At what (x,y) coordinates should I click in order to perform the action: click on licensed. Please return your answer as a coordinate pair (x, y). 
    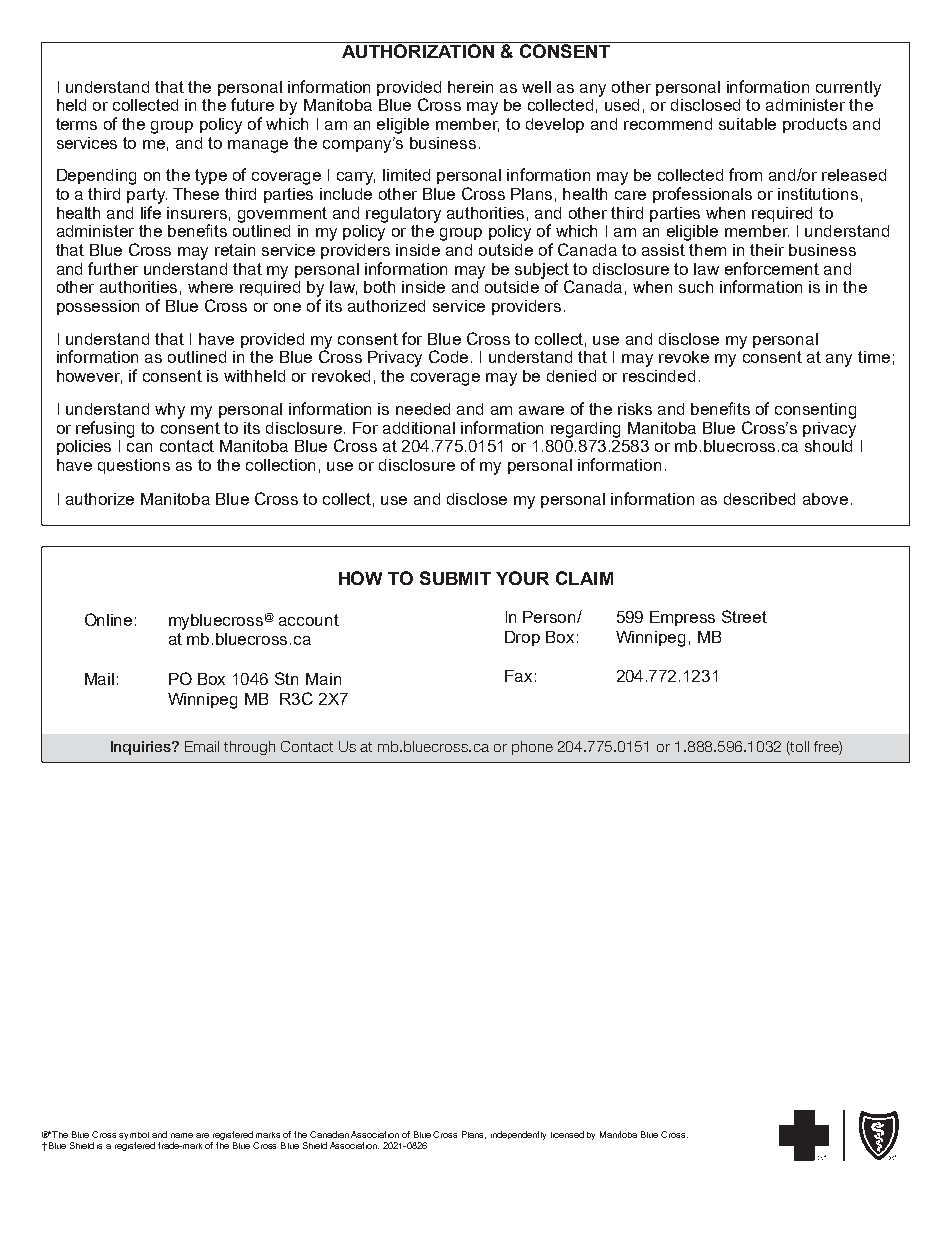
    Looking at the image, I should click on (567, 1134).
